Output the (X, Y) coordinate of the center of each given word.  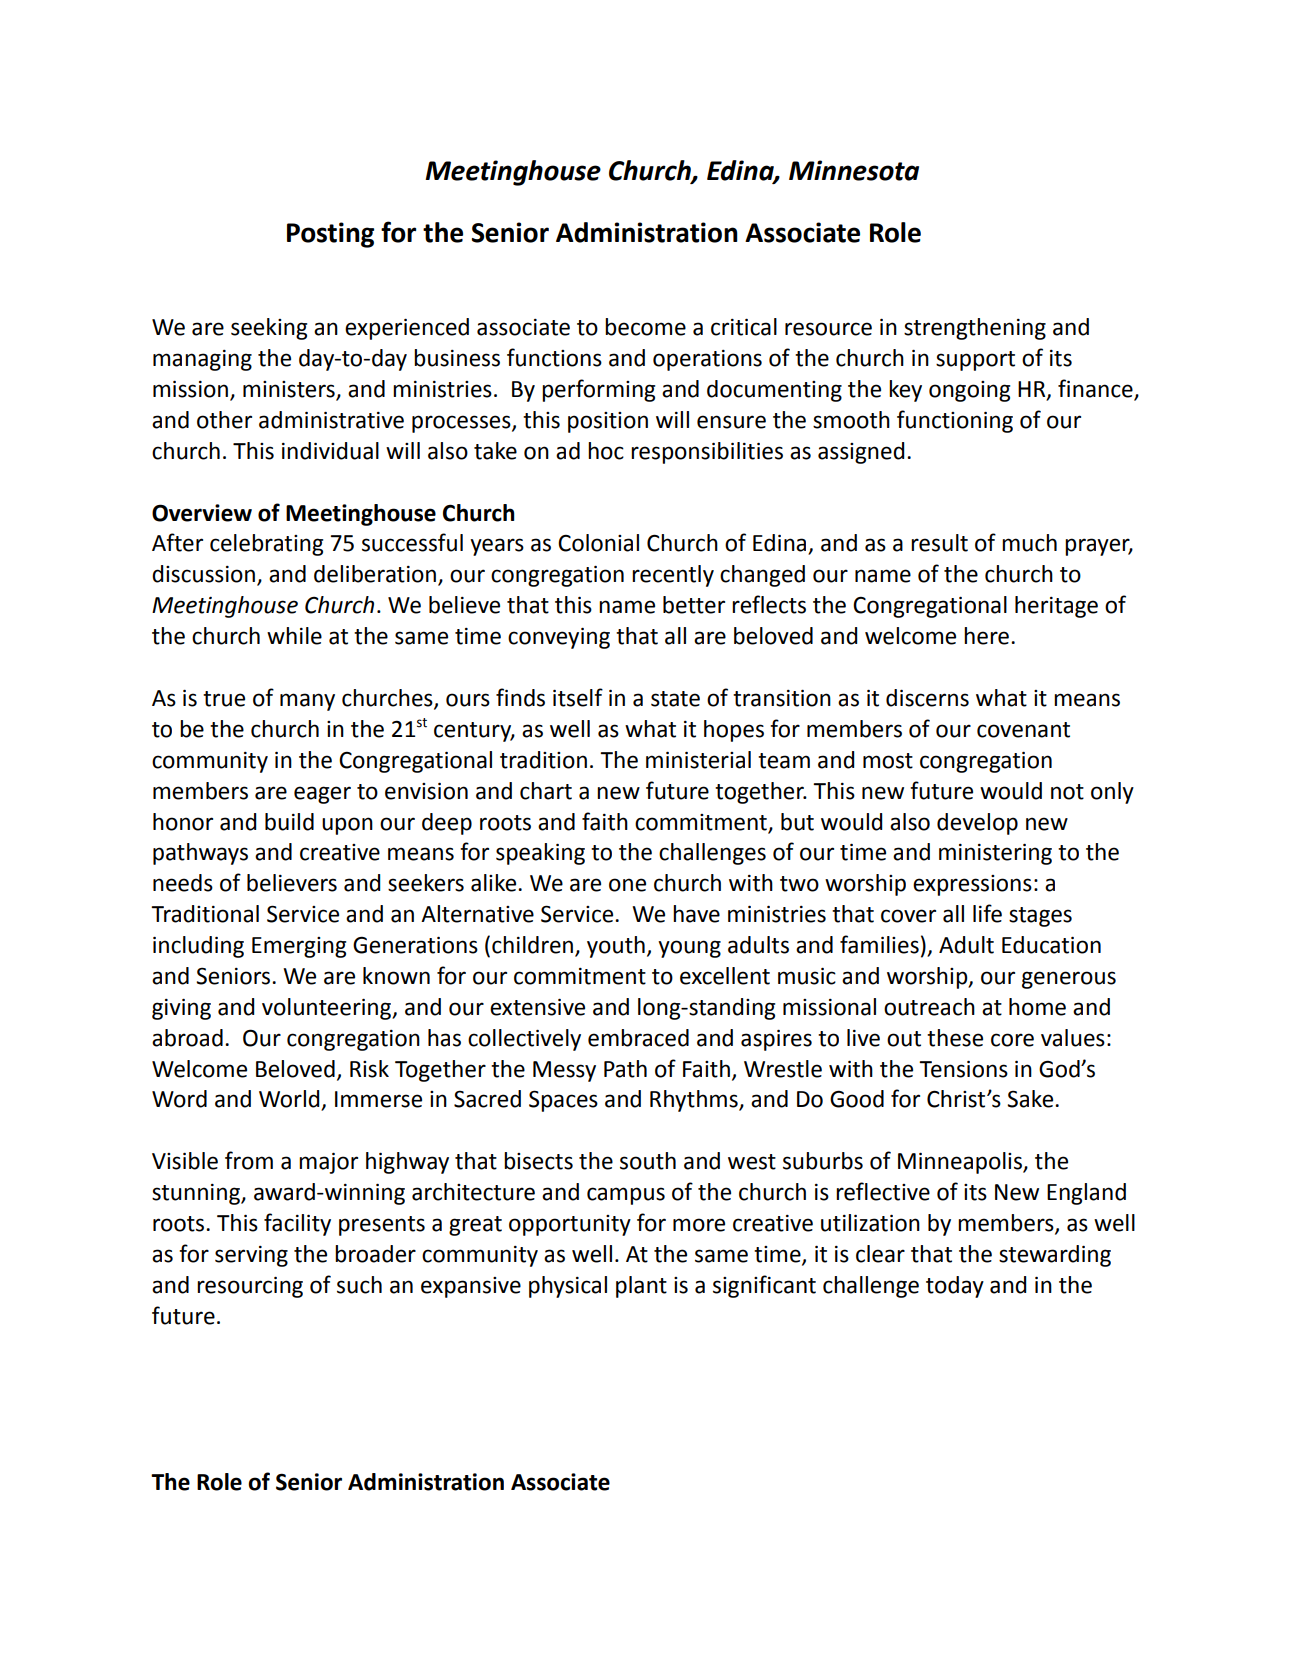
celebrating (266, 545)
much (1029, 543)
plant (641, 1287)
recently (673, 576)
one (627, 885)
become (645, 327)
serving (251, 1256)
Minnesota (854, 170)
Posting (330, 235)
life (987, 913)
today (955, 1287)
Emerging (299, 947)
